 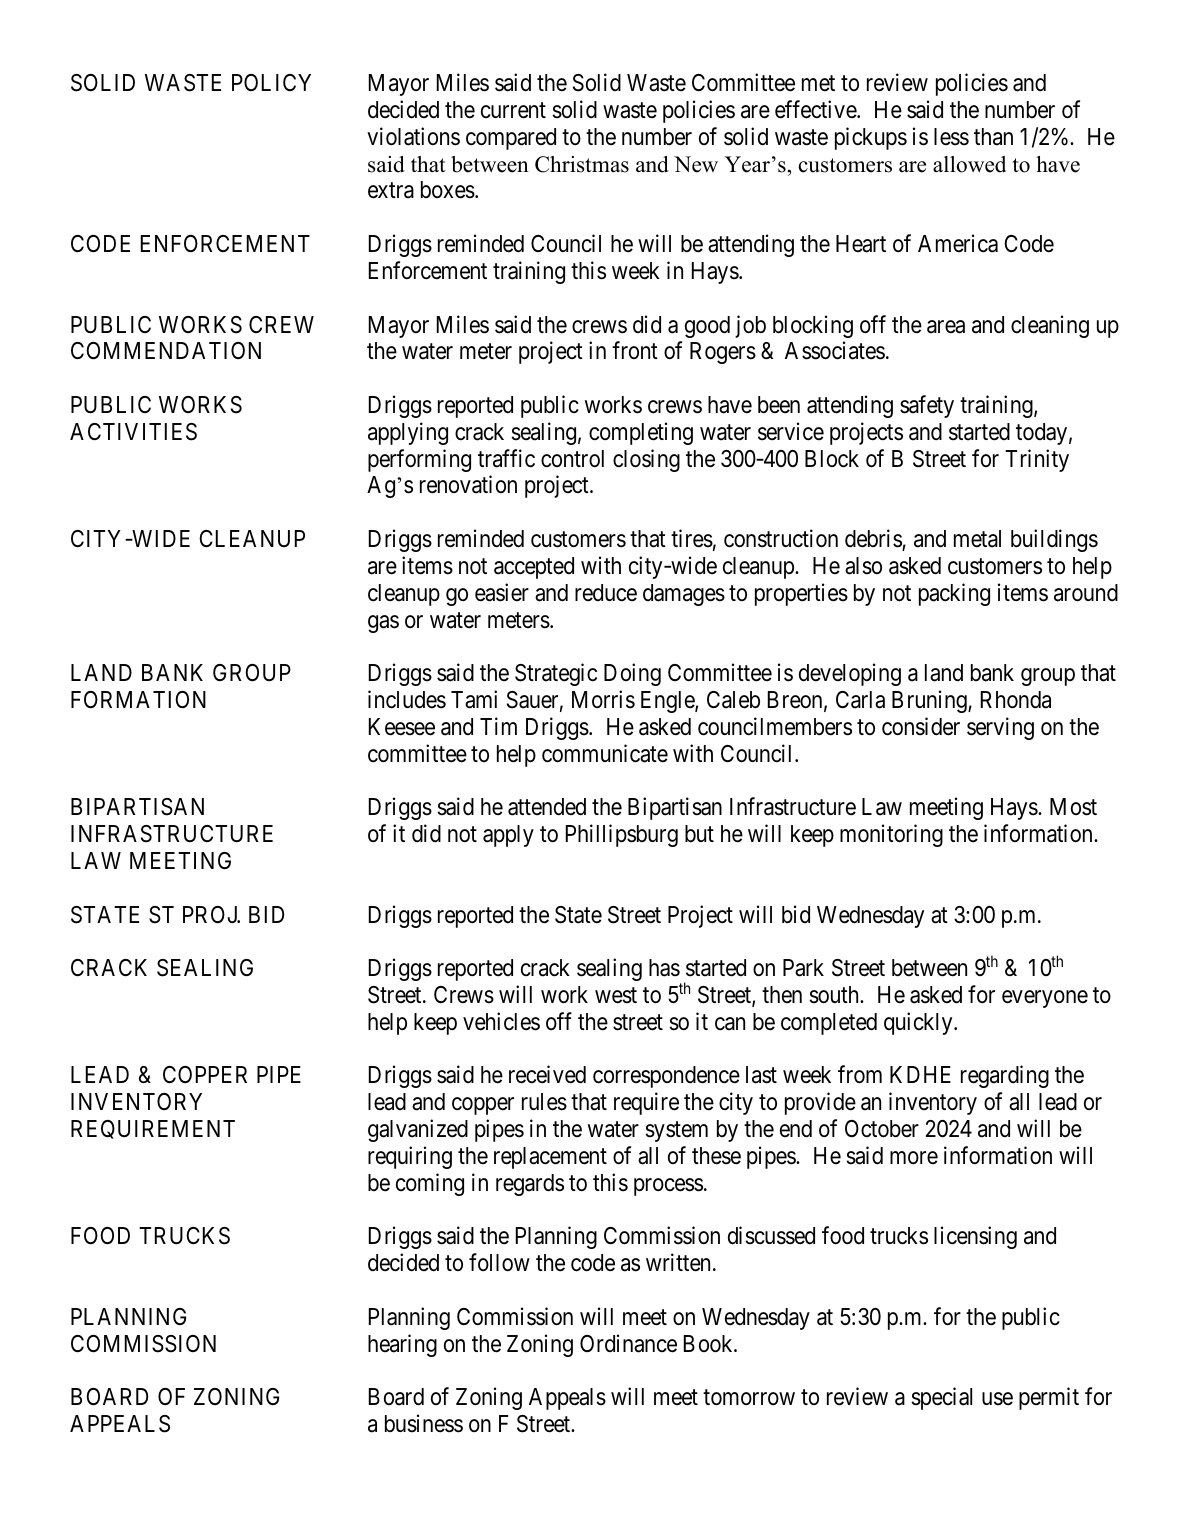 I want to click on includes, so click(x=407, y=699).
